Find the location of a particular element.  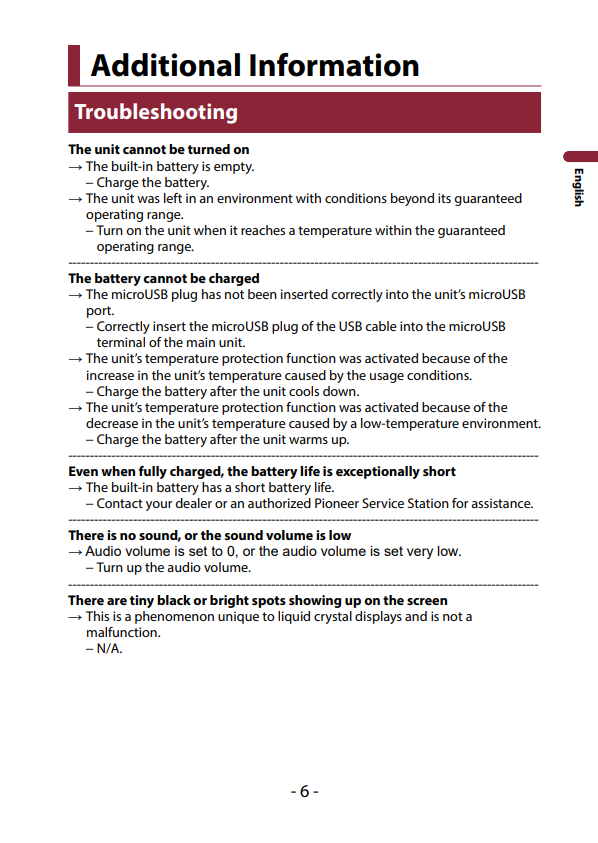

usage is located at coordinates (387, 378).
